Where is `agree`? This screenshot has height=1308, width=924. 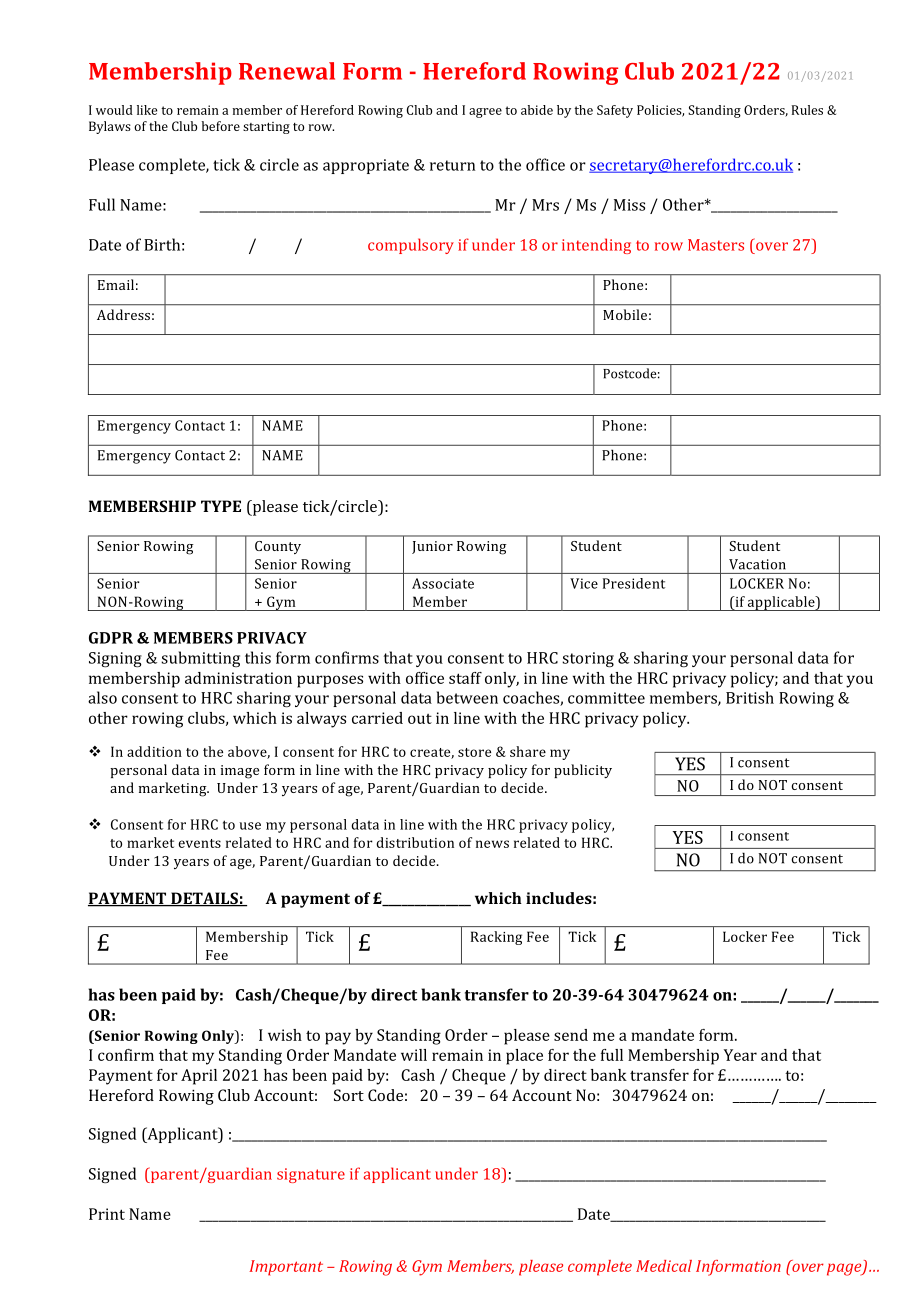 agree is located at coordinates (485, 113).
